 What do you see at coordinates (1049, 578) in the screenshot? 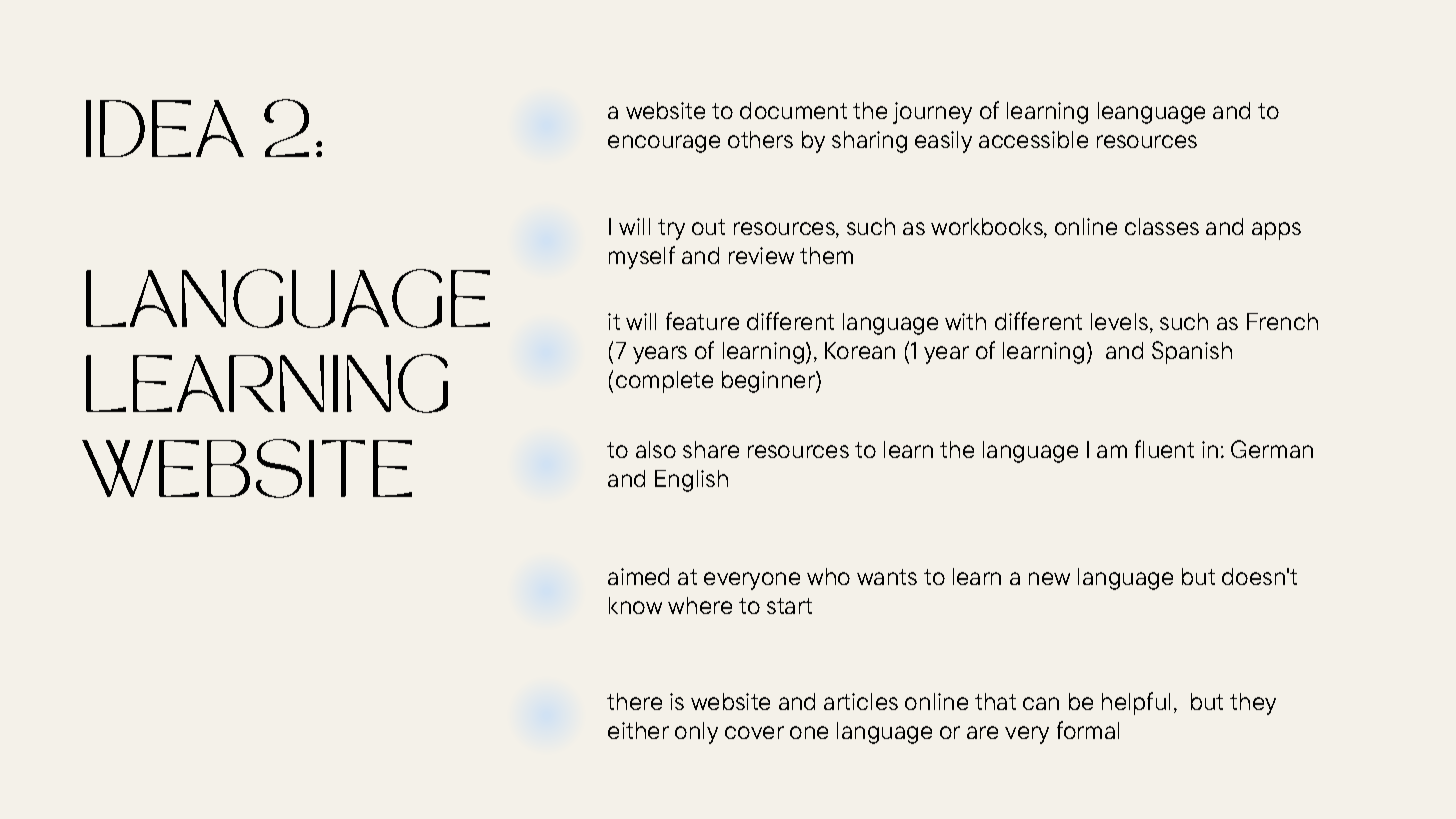
I see `new` at bounding box center [1049, 578].
